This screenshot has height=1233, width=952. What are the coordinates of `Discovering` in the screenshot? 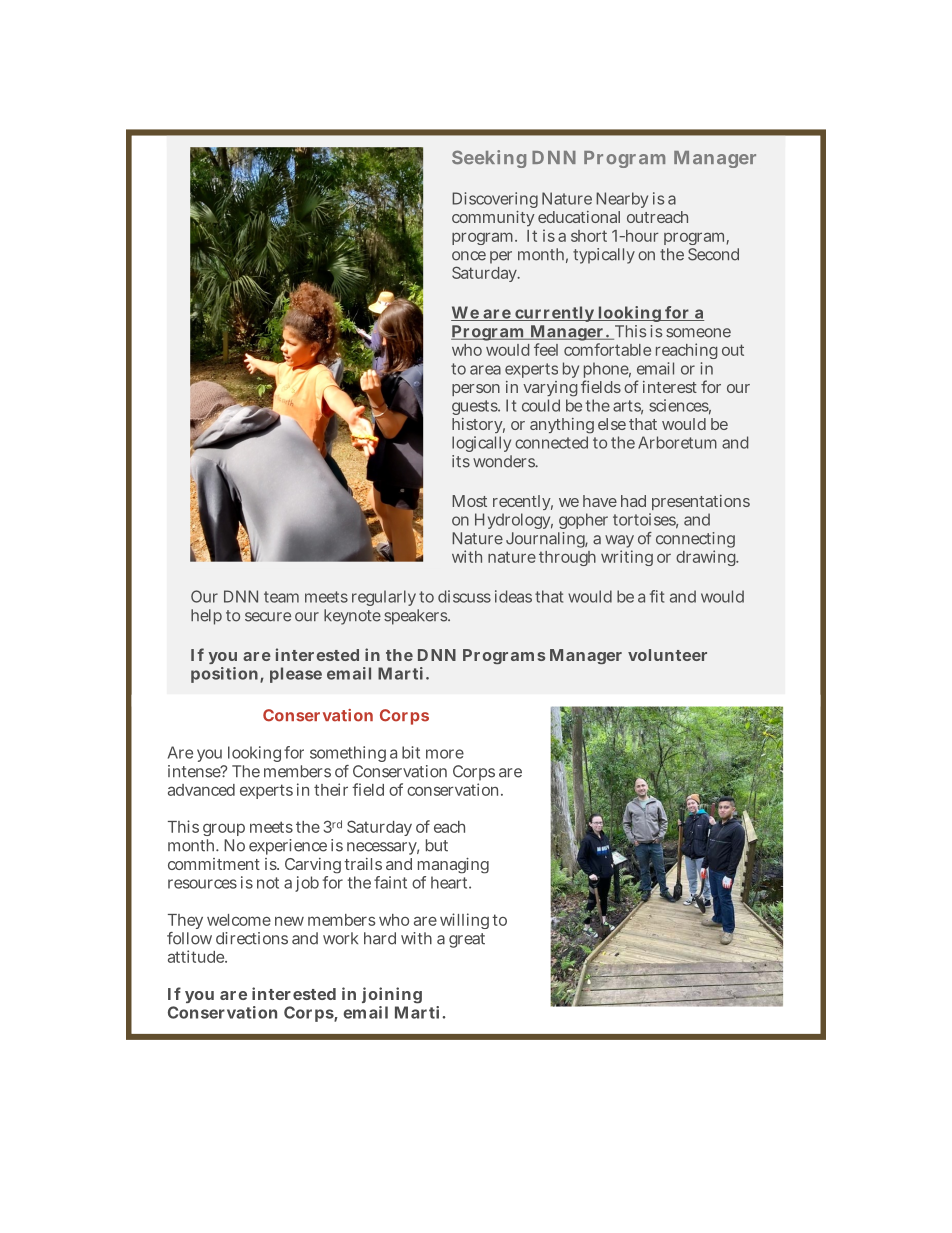 It's located at (495, 200).
